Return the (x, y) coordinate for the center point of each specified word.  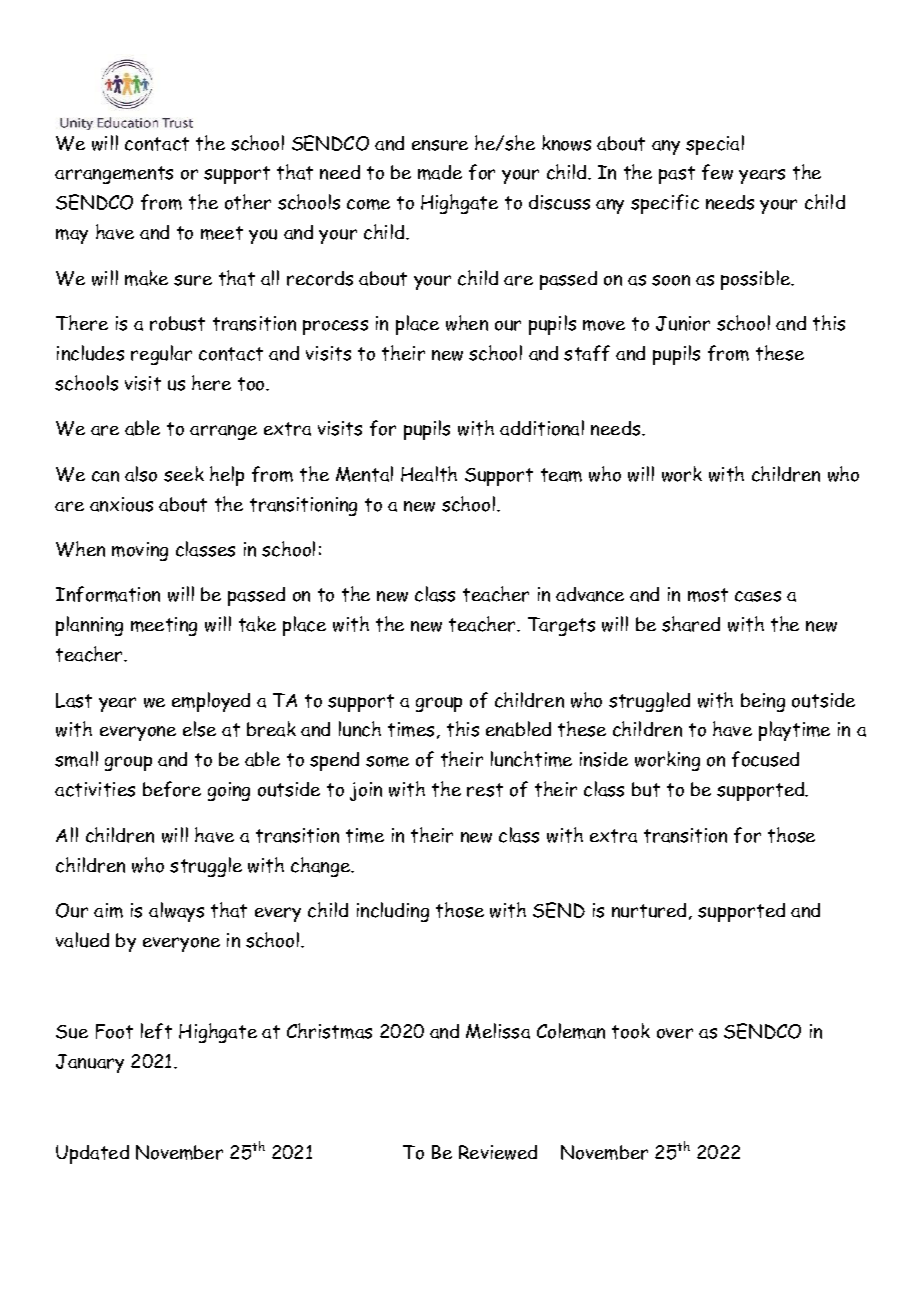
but (646, 789)
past (677, 175)
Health (429, 474)
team (561, 475)
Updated (92, 1154)
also (141, 474)
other (248, 202)
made (440, 172)
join (366, 791)
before (172, 789)
